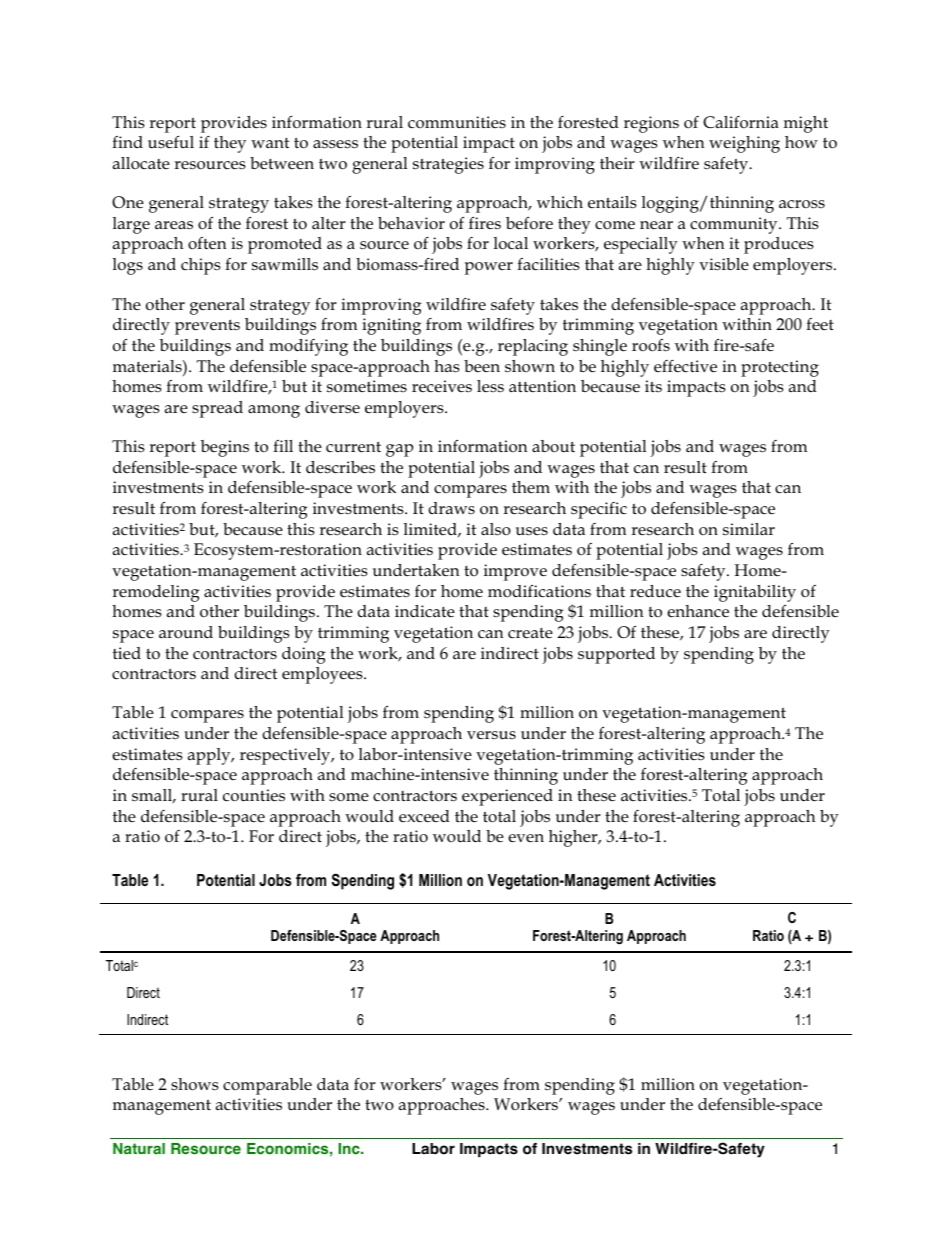  I want to click on useful, so click(171, 142).
